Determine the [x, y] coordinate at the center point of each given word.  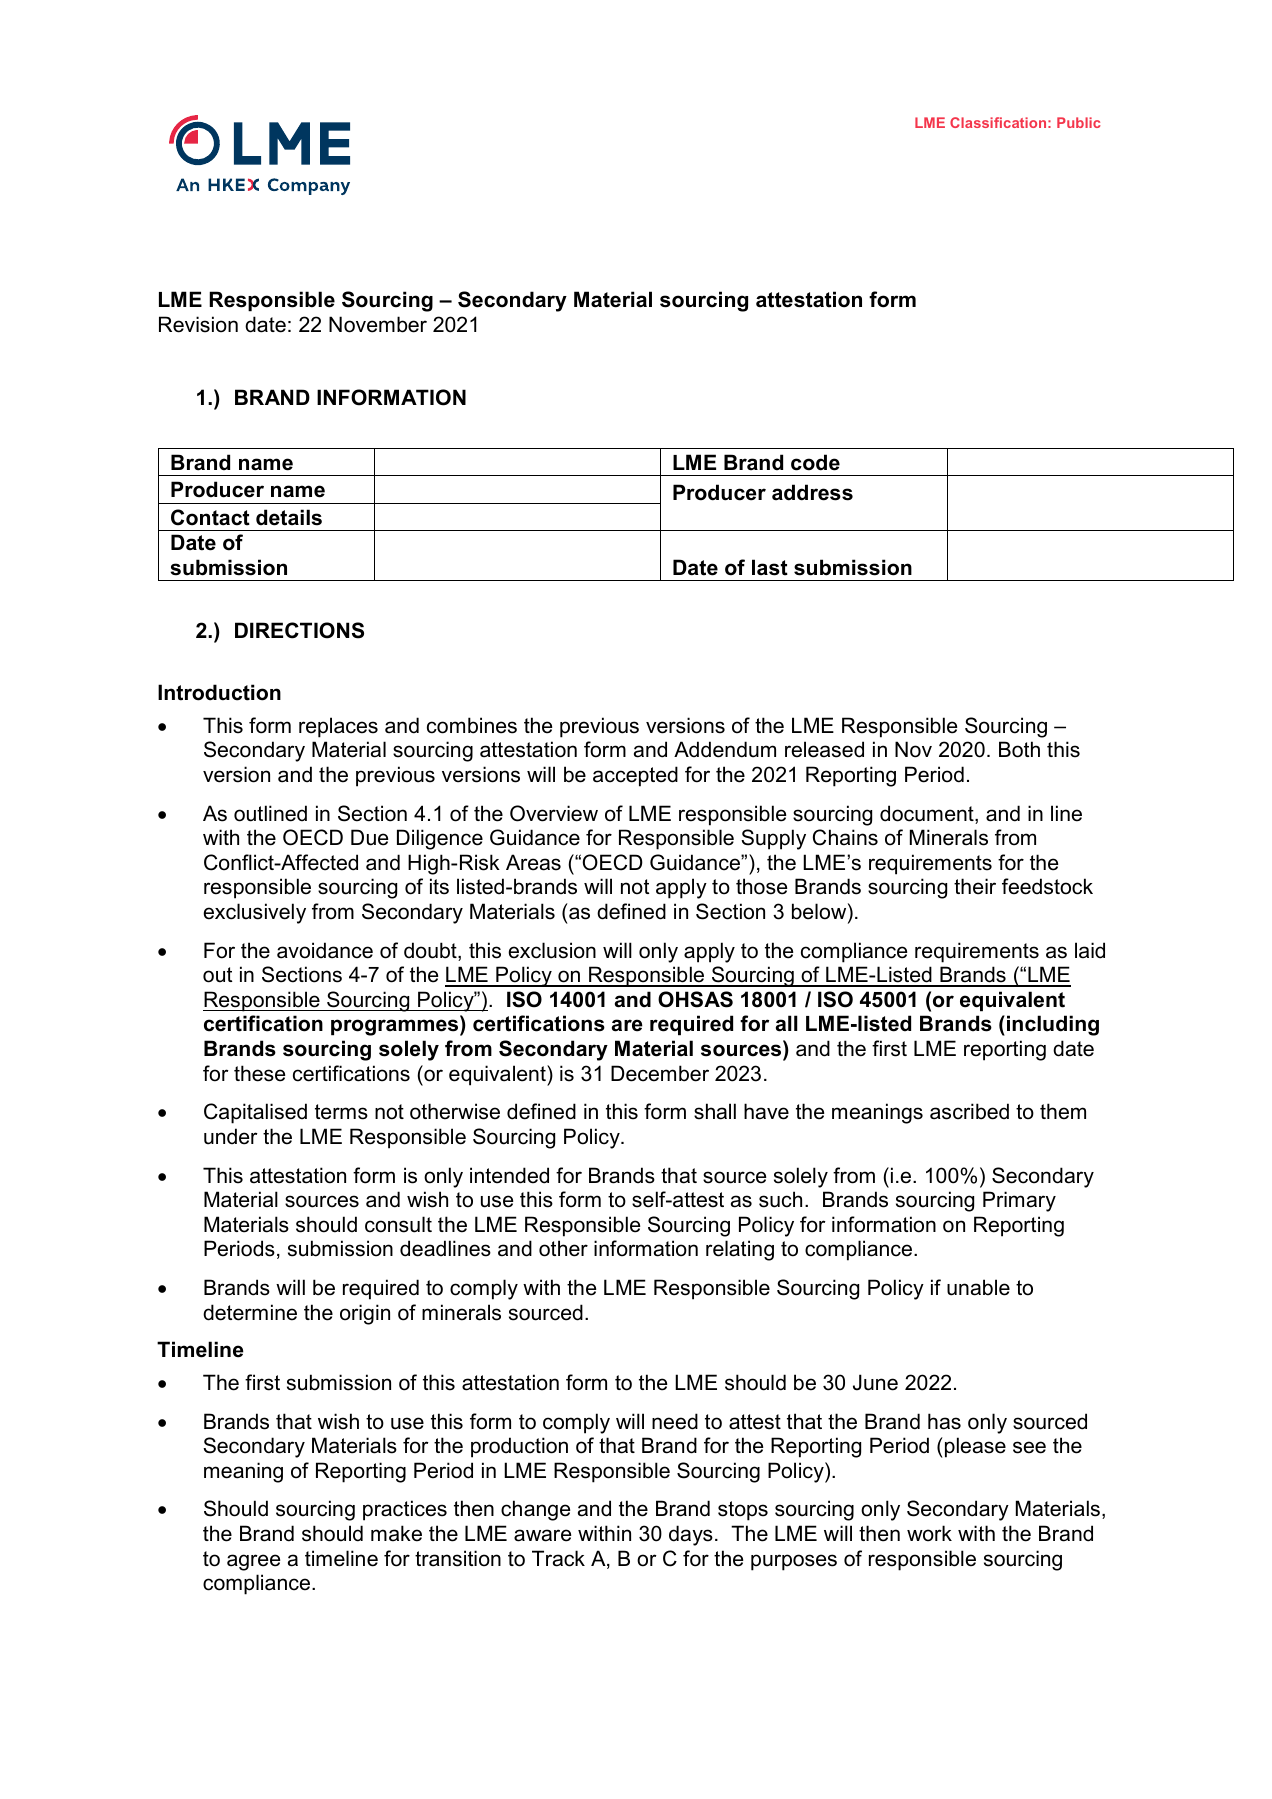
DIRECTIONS [299, 630]
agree [253, 1562]
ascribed [969, 1111]
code [815, 462]
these [259, 1073]
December [660, 1073]
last [770, 567]
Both [1019, 749]
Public [1078, 122]
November [378, 324]
